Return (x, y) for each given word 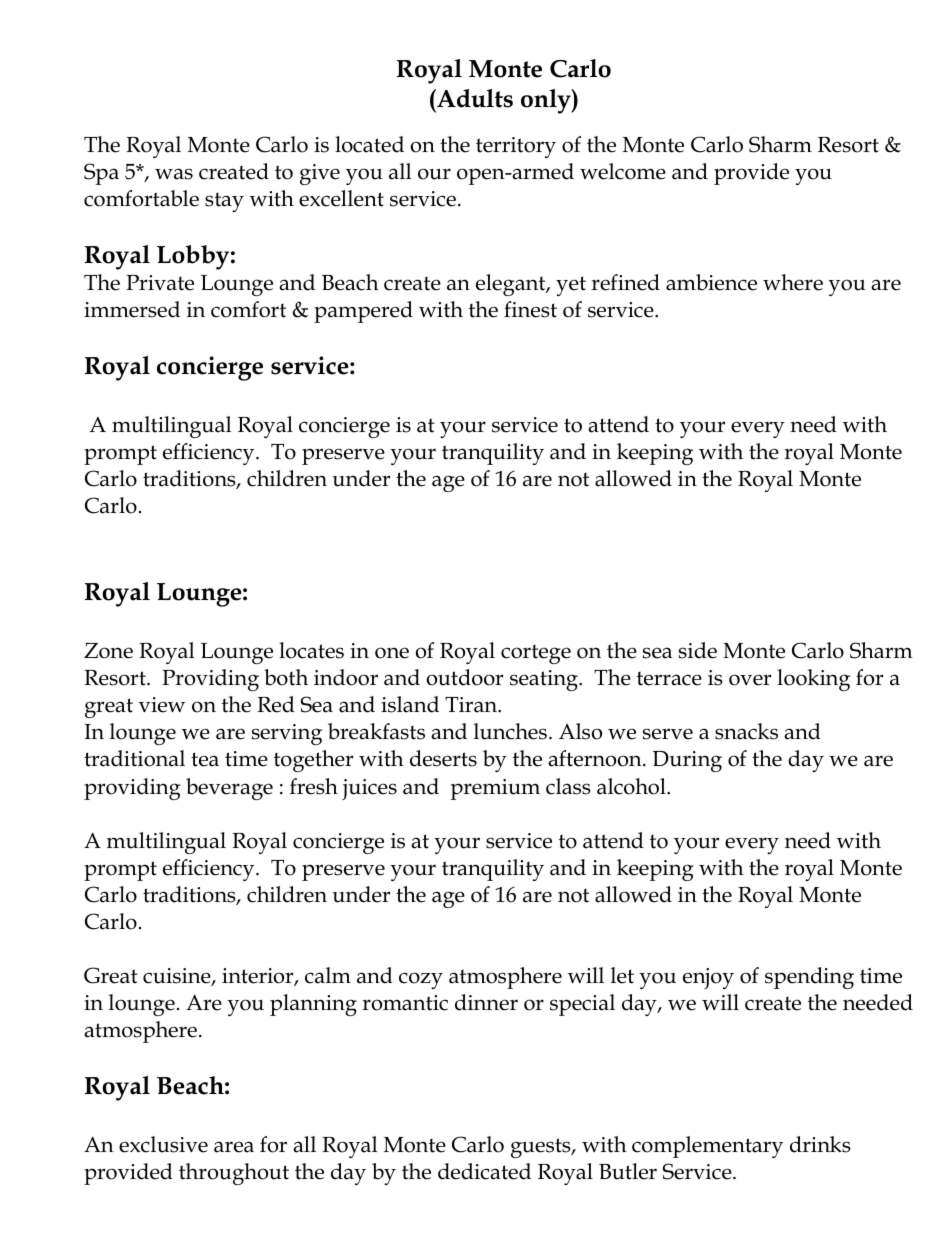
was (174, 174)
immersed (132, 309)
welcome (623, 171)
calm (328, 975)
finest (530, 309)
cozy (421, 980)
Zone (108, 651)
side (698, 650)
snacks (746, 731)
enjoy (708, 978)
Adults (474, 98)
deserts (443, 758)
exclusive (163, 1144)
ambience (711, 282)
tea (205, 759)
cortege (536, 654)
